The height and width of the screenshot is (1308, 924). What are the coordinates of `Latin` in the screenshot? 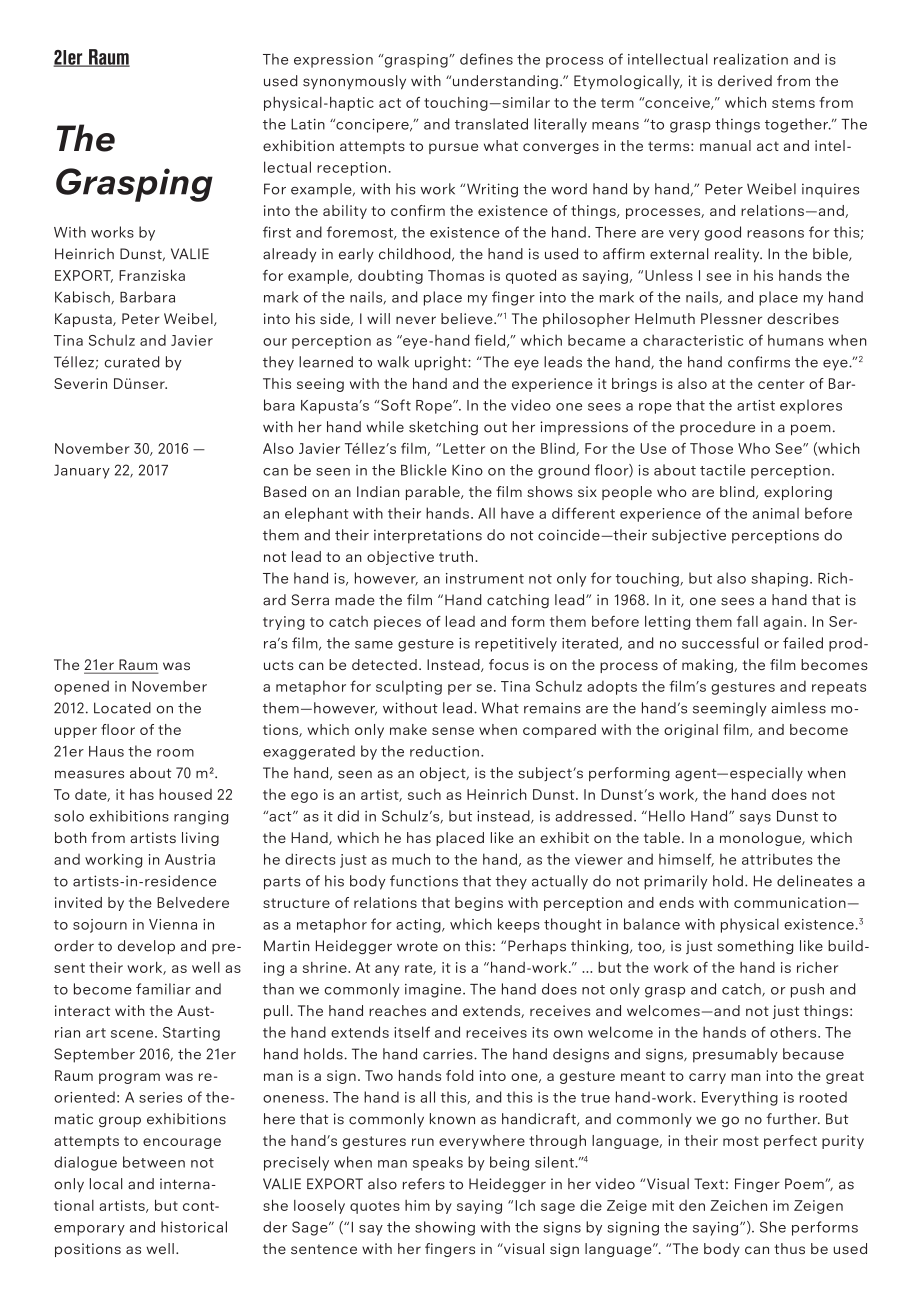 It's located at (308, 124).
